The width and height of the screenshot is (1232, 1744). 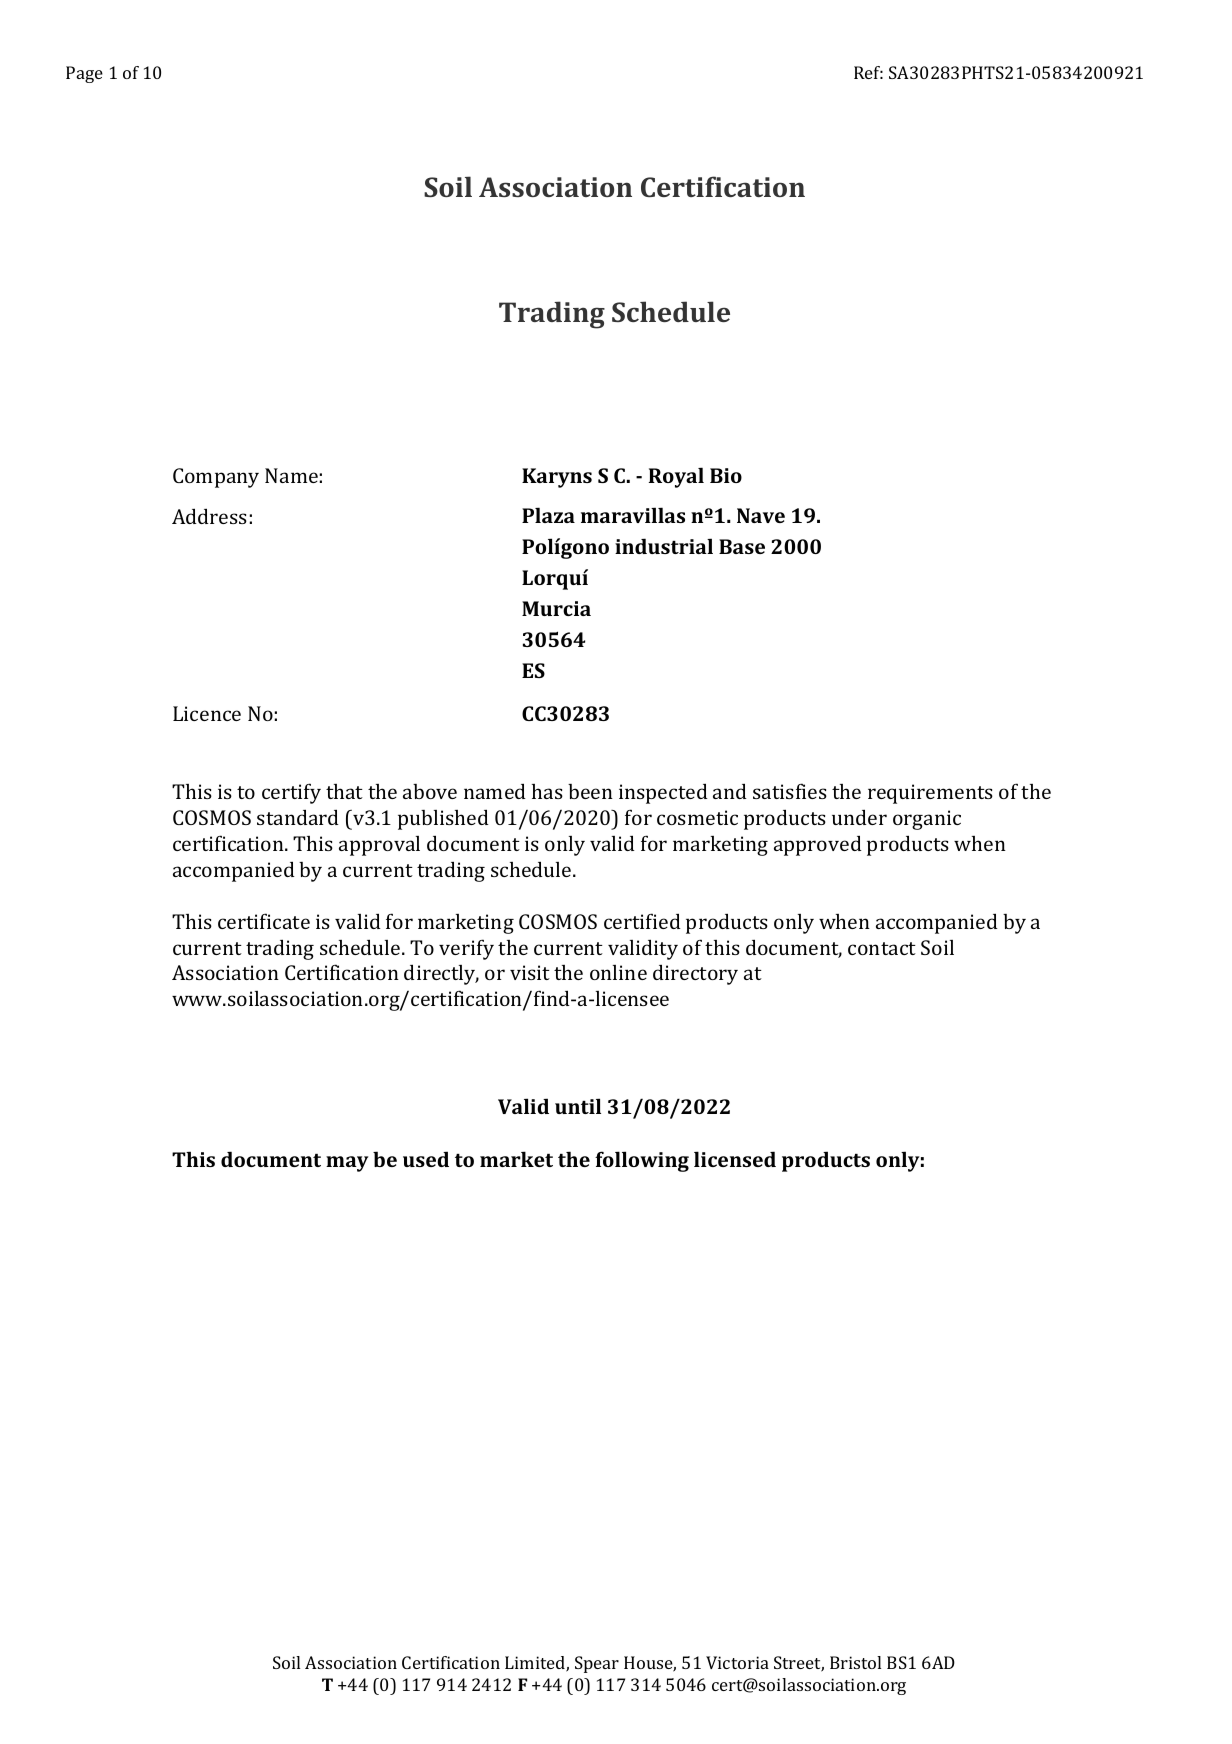 What do you see at coordinates (726, 475) in the screenshot?
I see `Bio` at bounding box center [726, 475].
